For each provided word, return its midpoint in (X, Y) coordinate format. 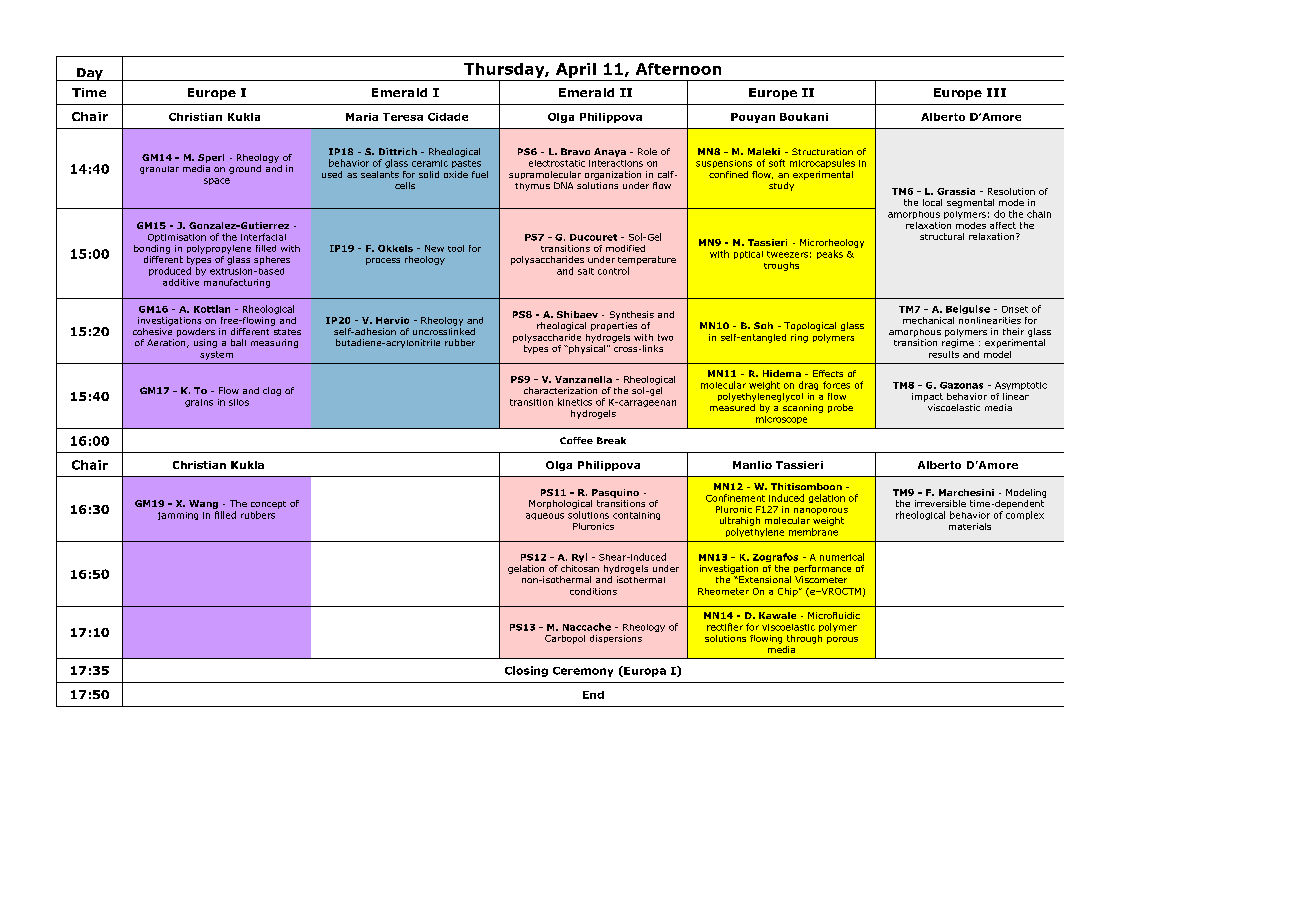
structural (942, 236)
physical (587, 348)
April (576, 70)
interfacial (263, 237)
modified (625, 248)
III (996, 92)
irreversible (940, 503)
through (804, 639)
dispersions (616, 639)
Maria (362, 117)
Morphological (560, 504)
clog (272, 391)
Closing (526, 671)
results (944, 354)
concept (268, 505)
